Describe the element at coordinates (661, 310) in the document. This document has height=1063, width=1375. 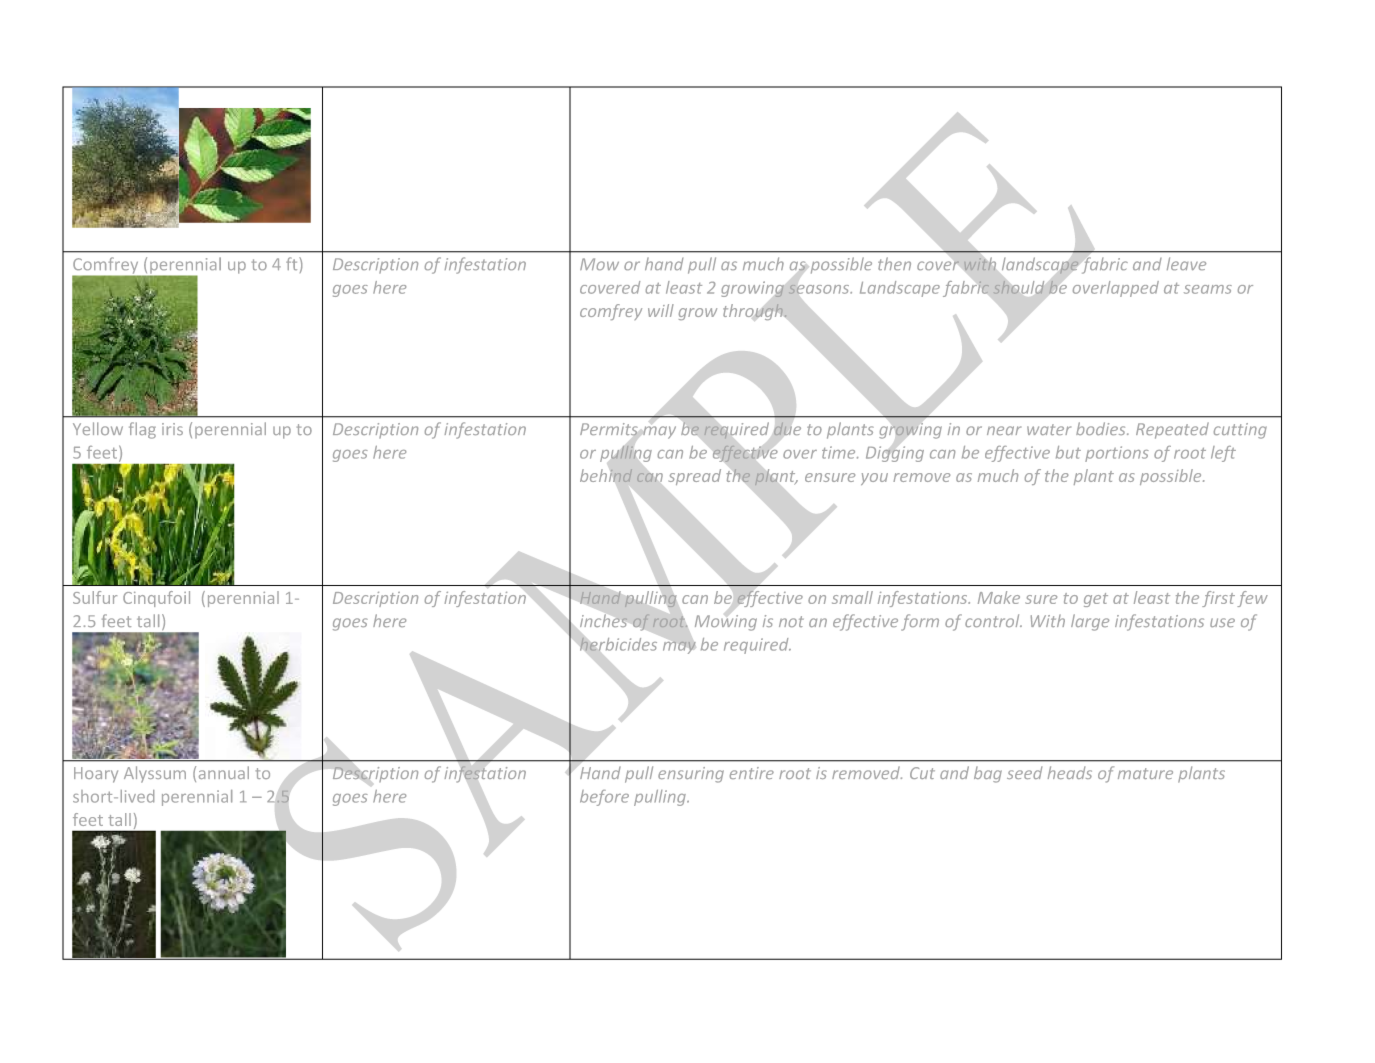
I see `will` at that location.
